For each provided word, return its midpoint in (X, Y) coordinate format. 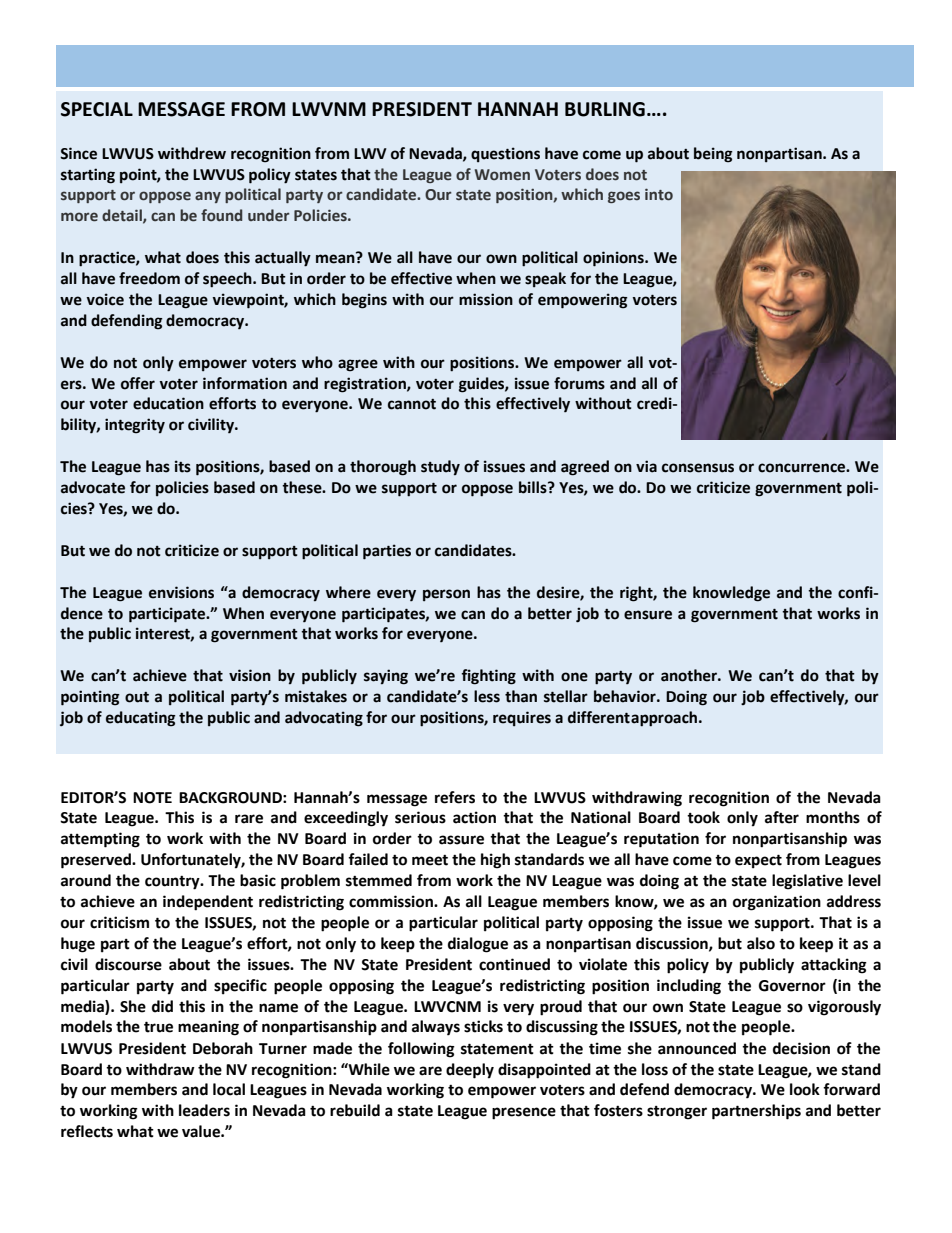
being (713, 155)
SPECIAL (97, 109)
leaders (204, 1110)
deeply (470, 1071)
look (805, 1089)
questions (505, 154)
